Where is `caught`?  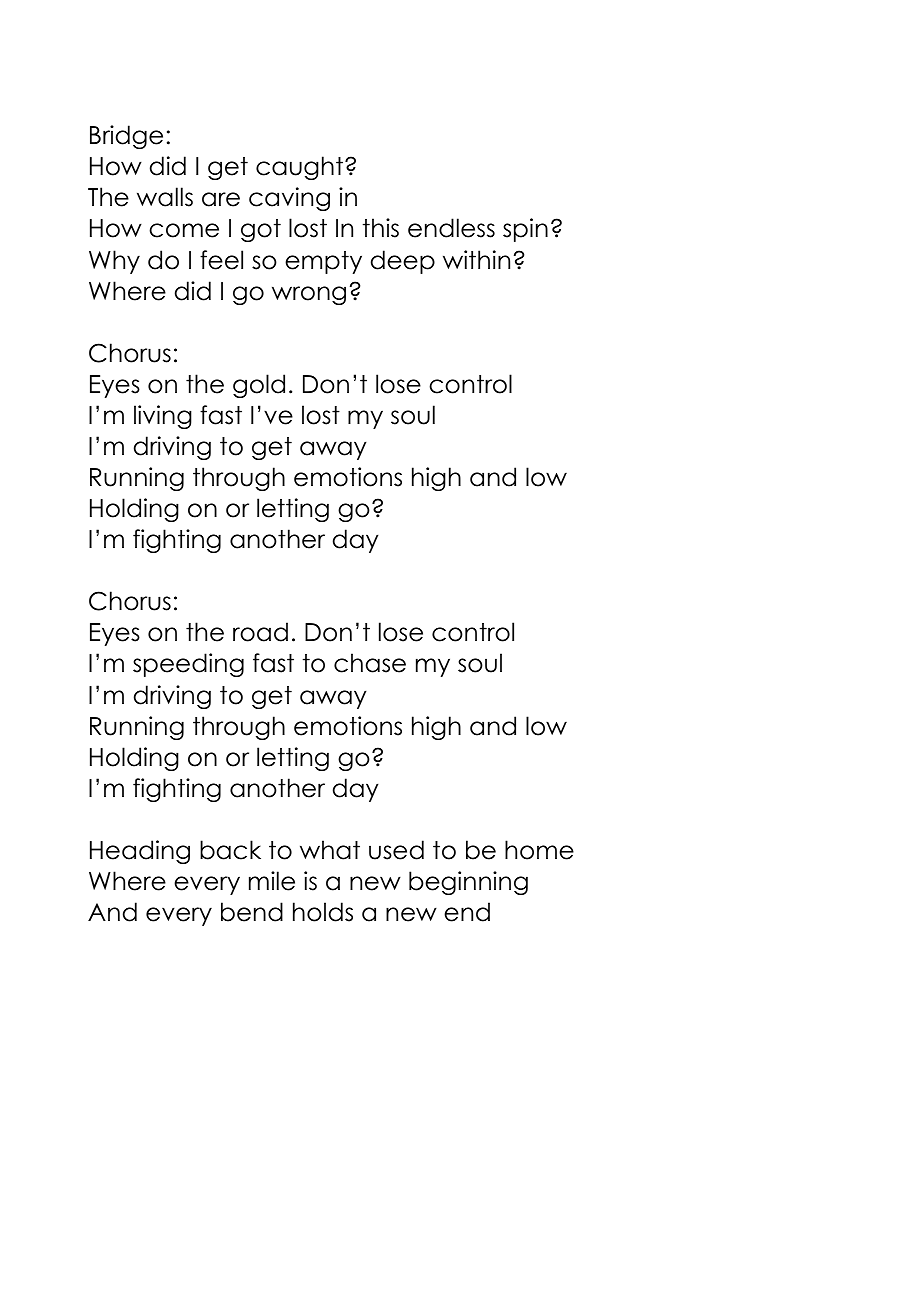 caught is located at coordinates (299, 168).
